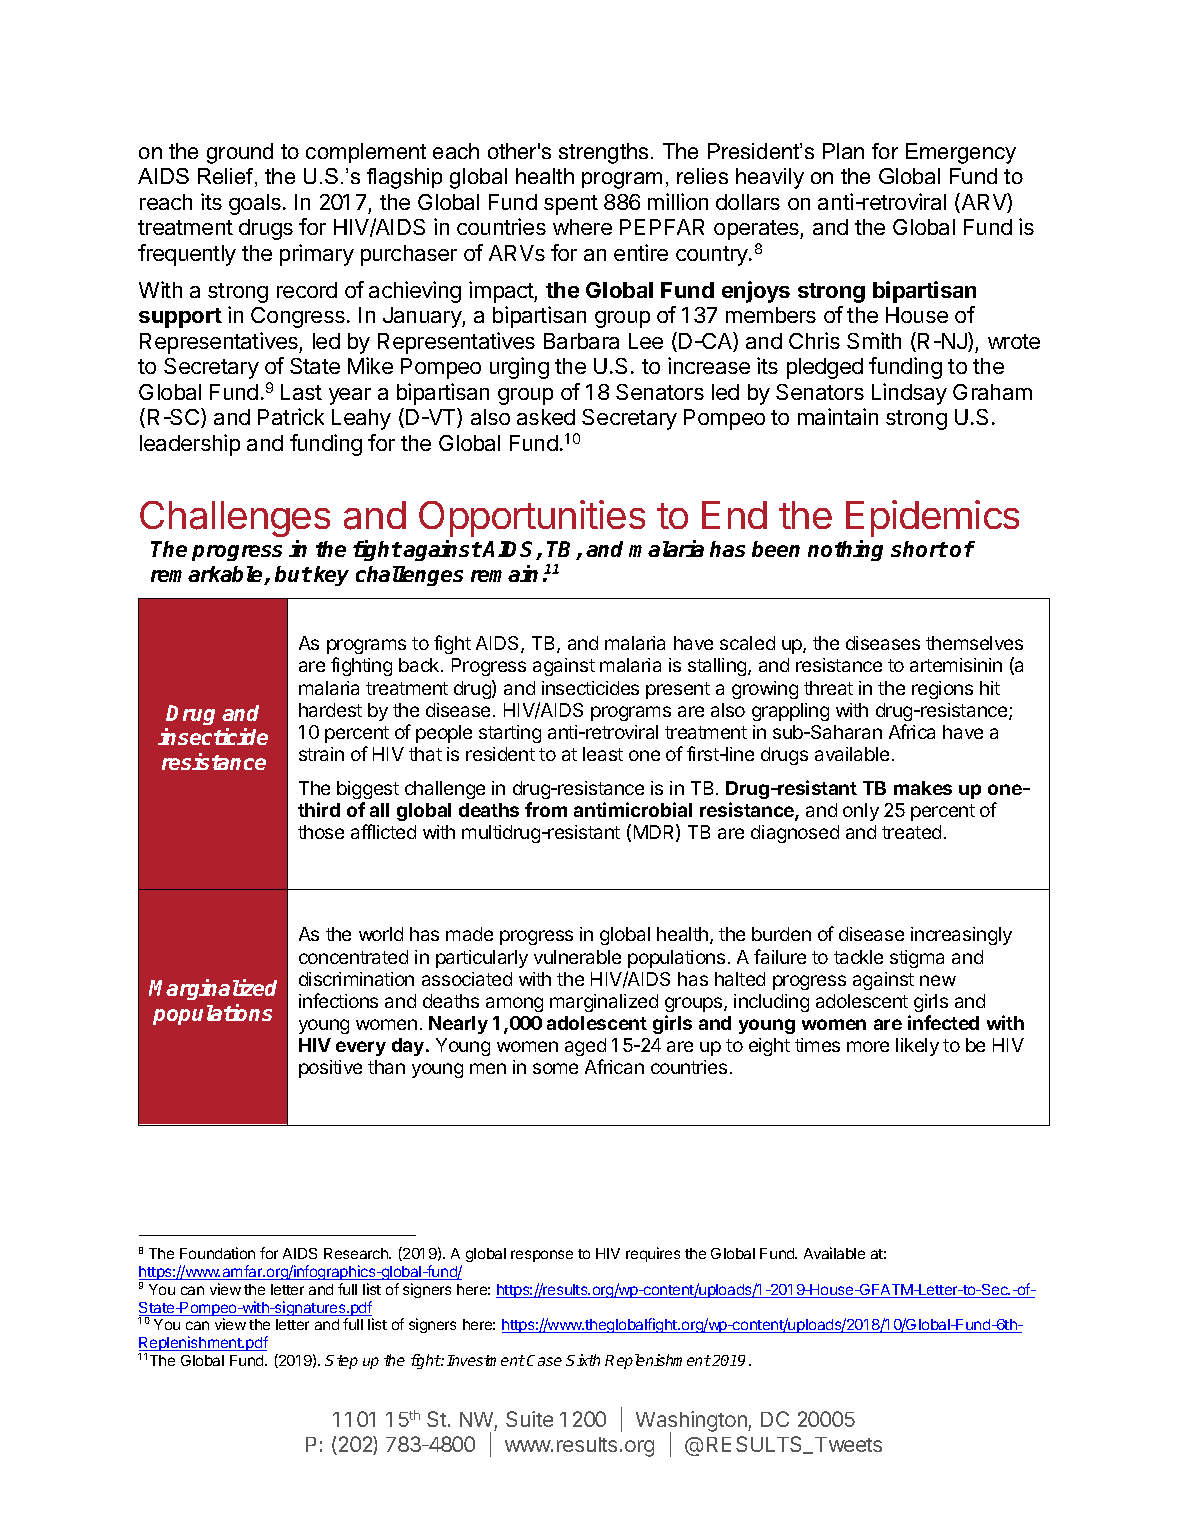  Describe the element at coordinates (938, 980) in the image. I see `new` at that location.
